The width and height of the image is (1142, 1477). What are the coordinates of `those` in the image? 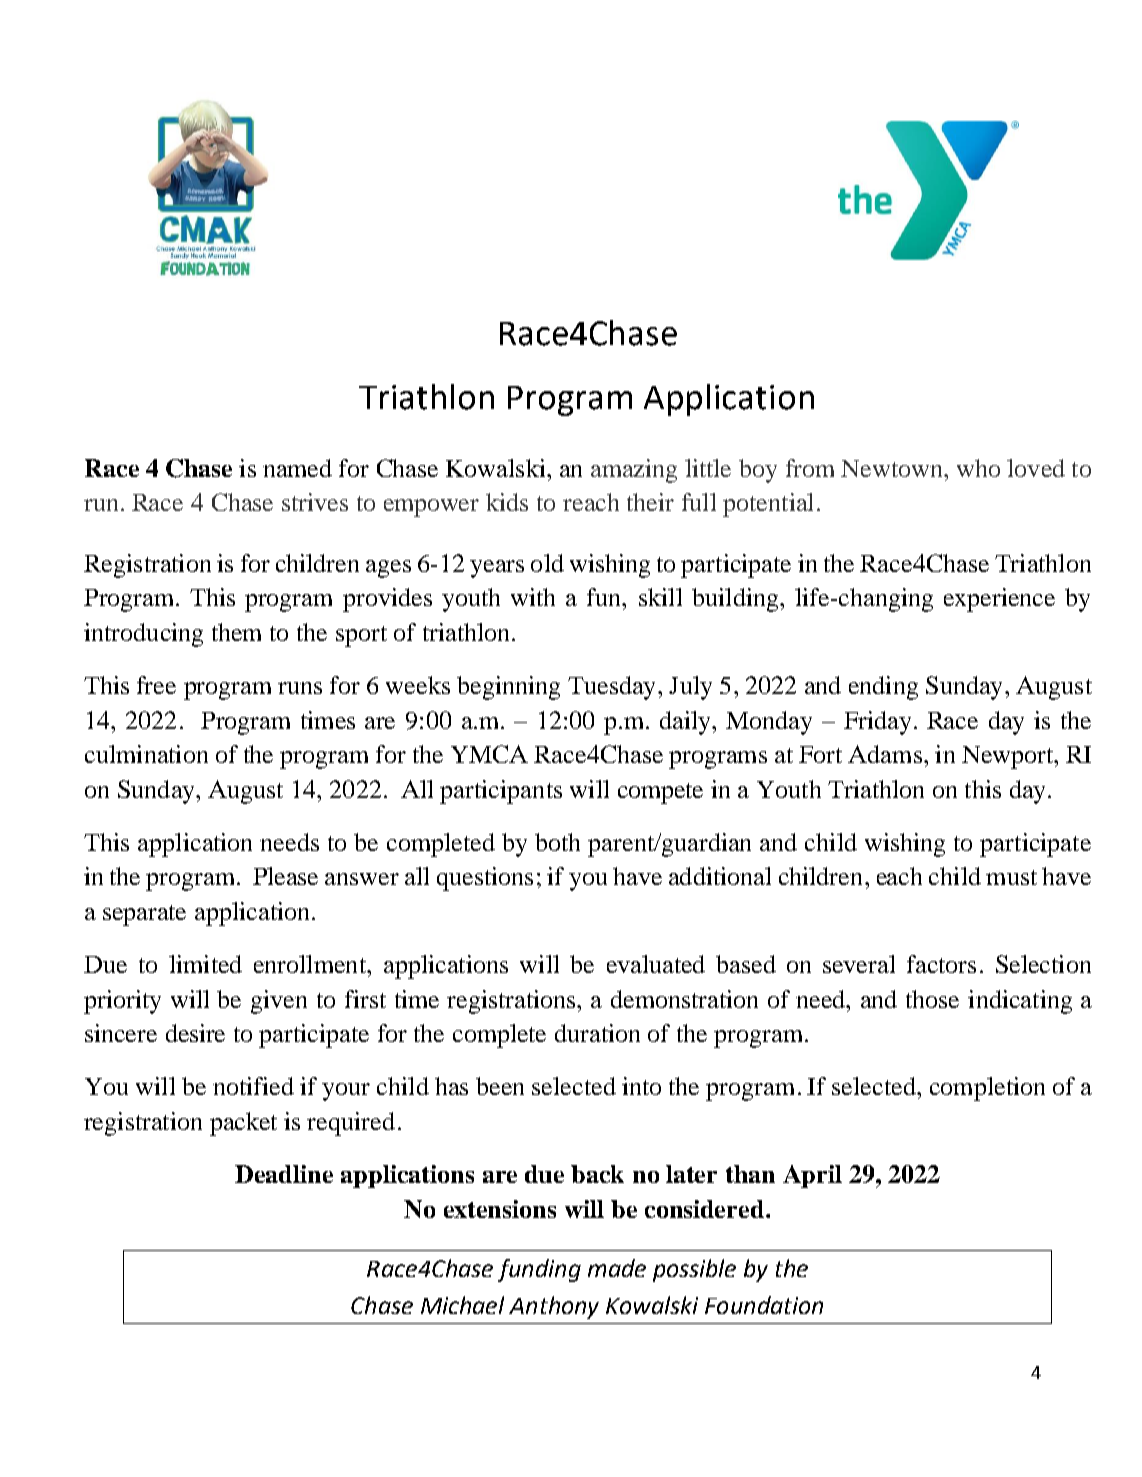 It's located at (932, 999).
